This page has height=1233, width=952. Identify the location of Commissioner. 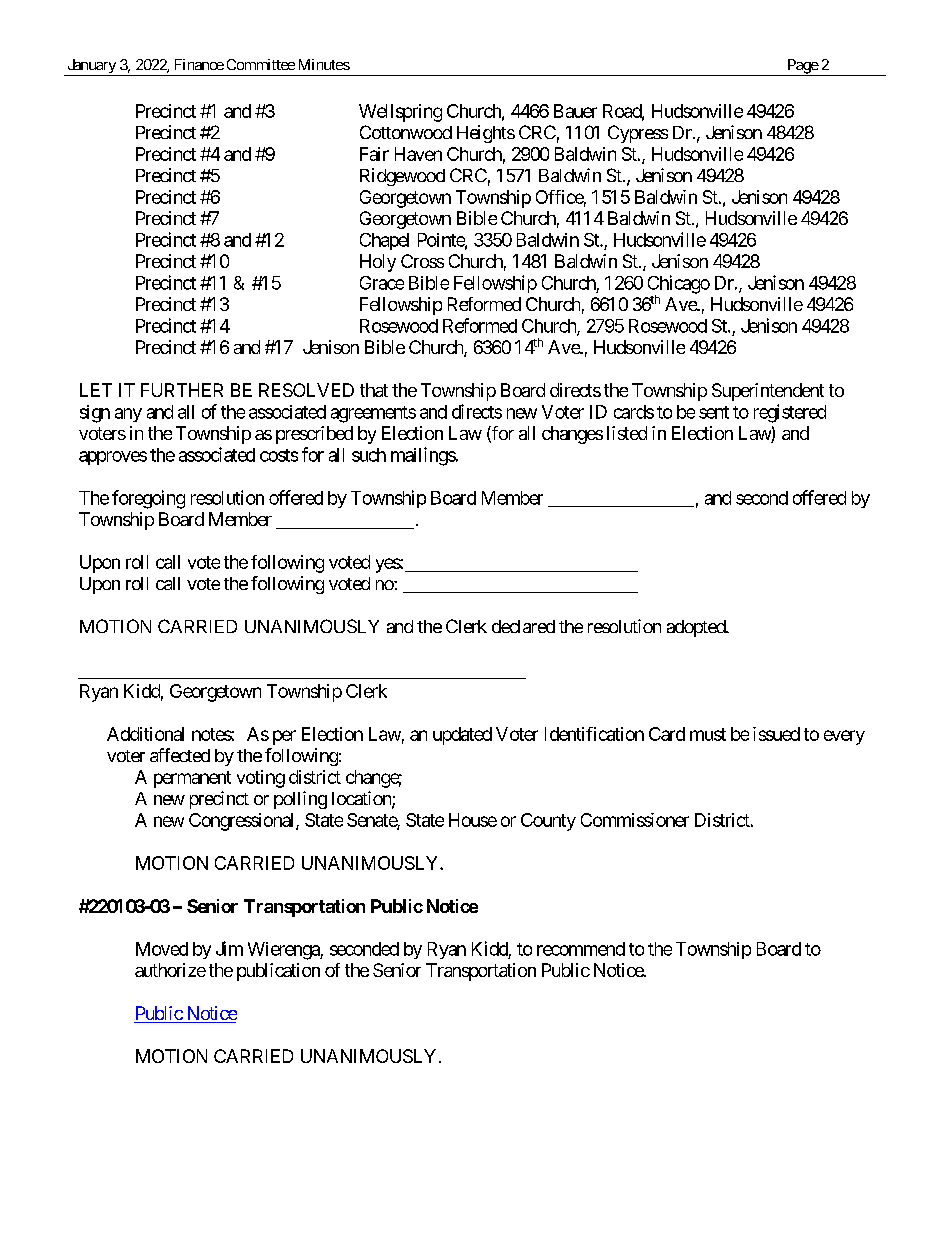
(635, 820).
